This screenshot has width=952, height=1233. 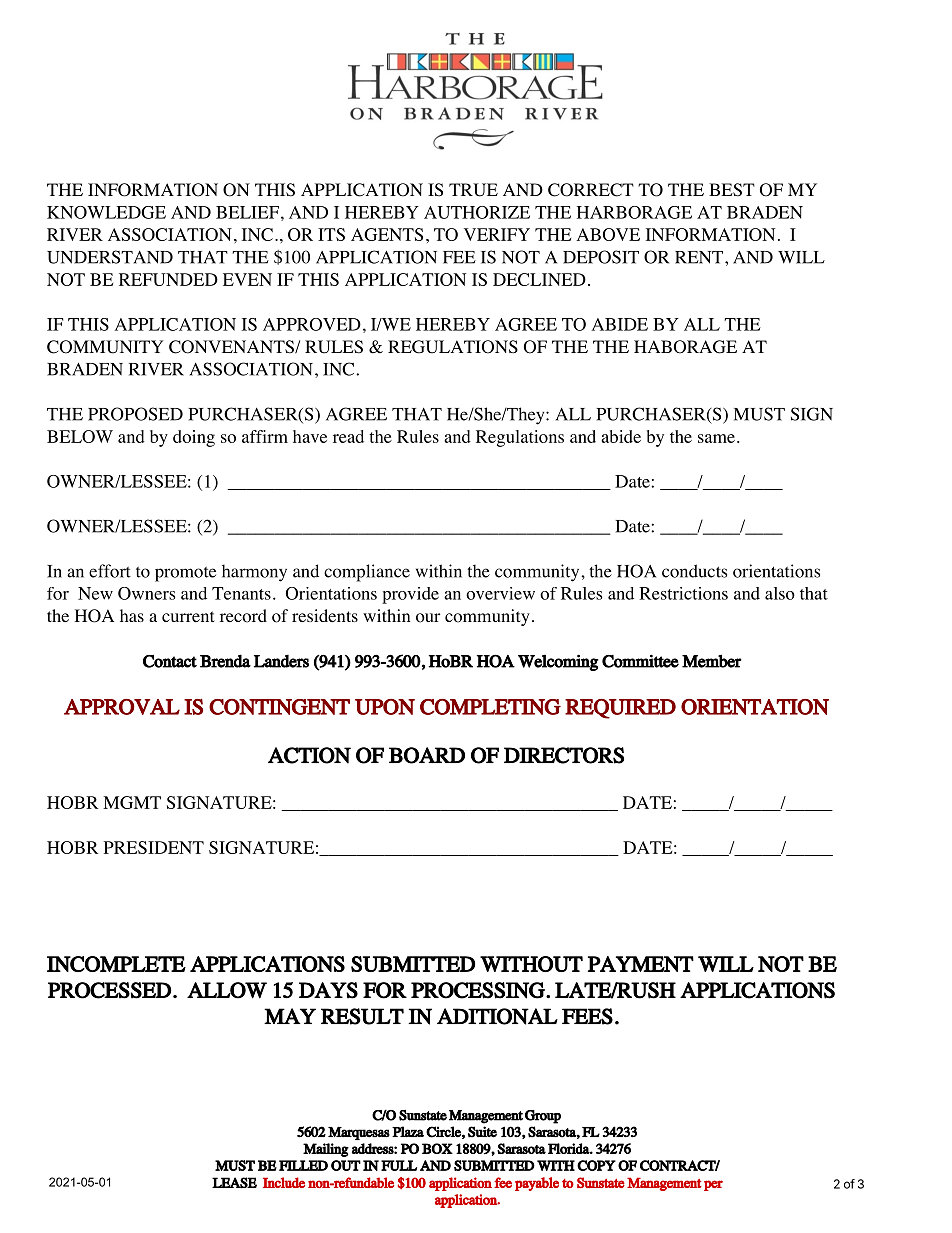 What do you see at coordinates (387, 234) in the screenshot?
I see `AGENTS` at bounding box center [387, 234].
